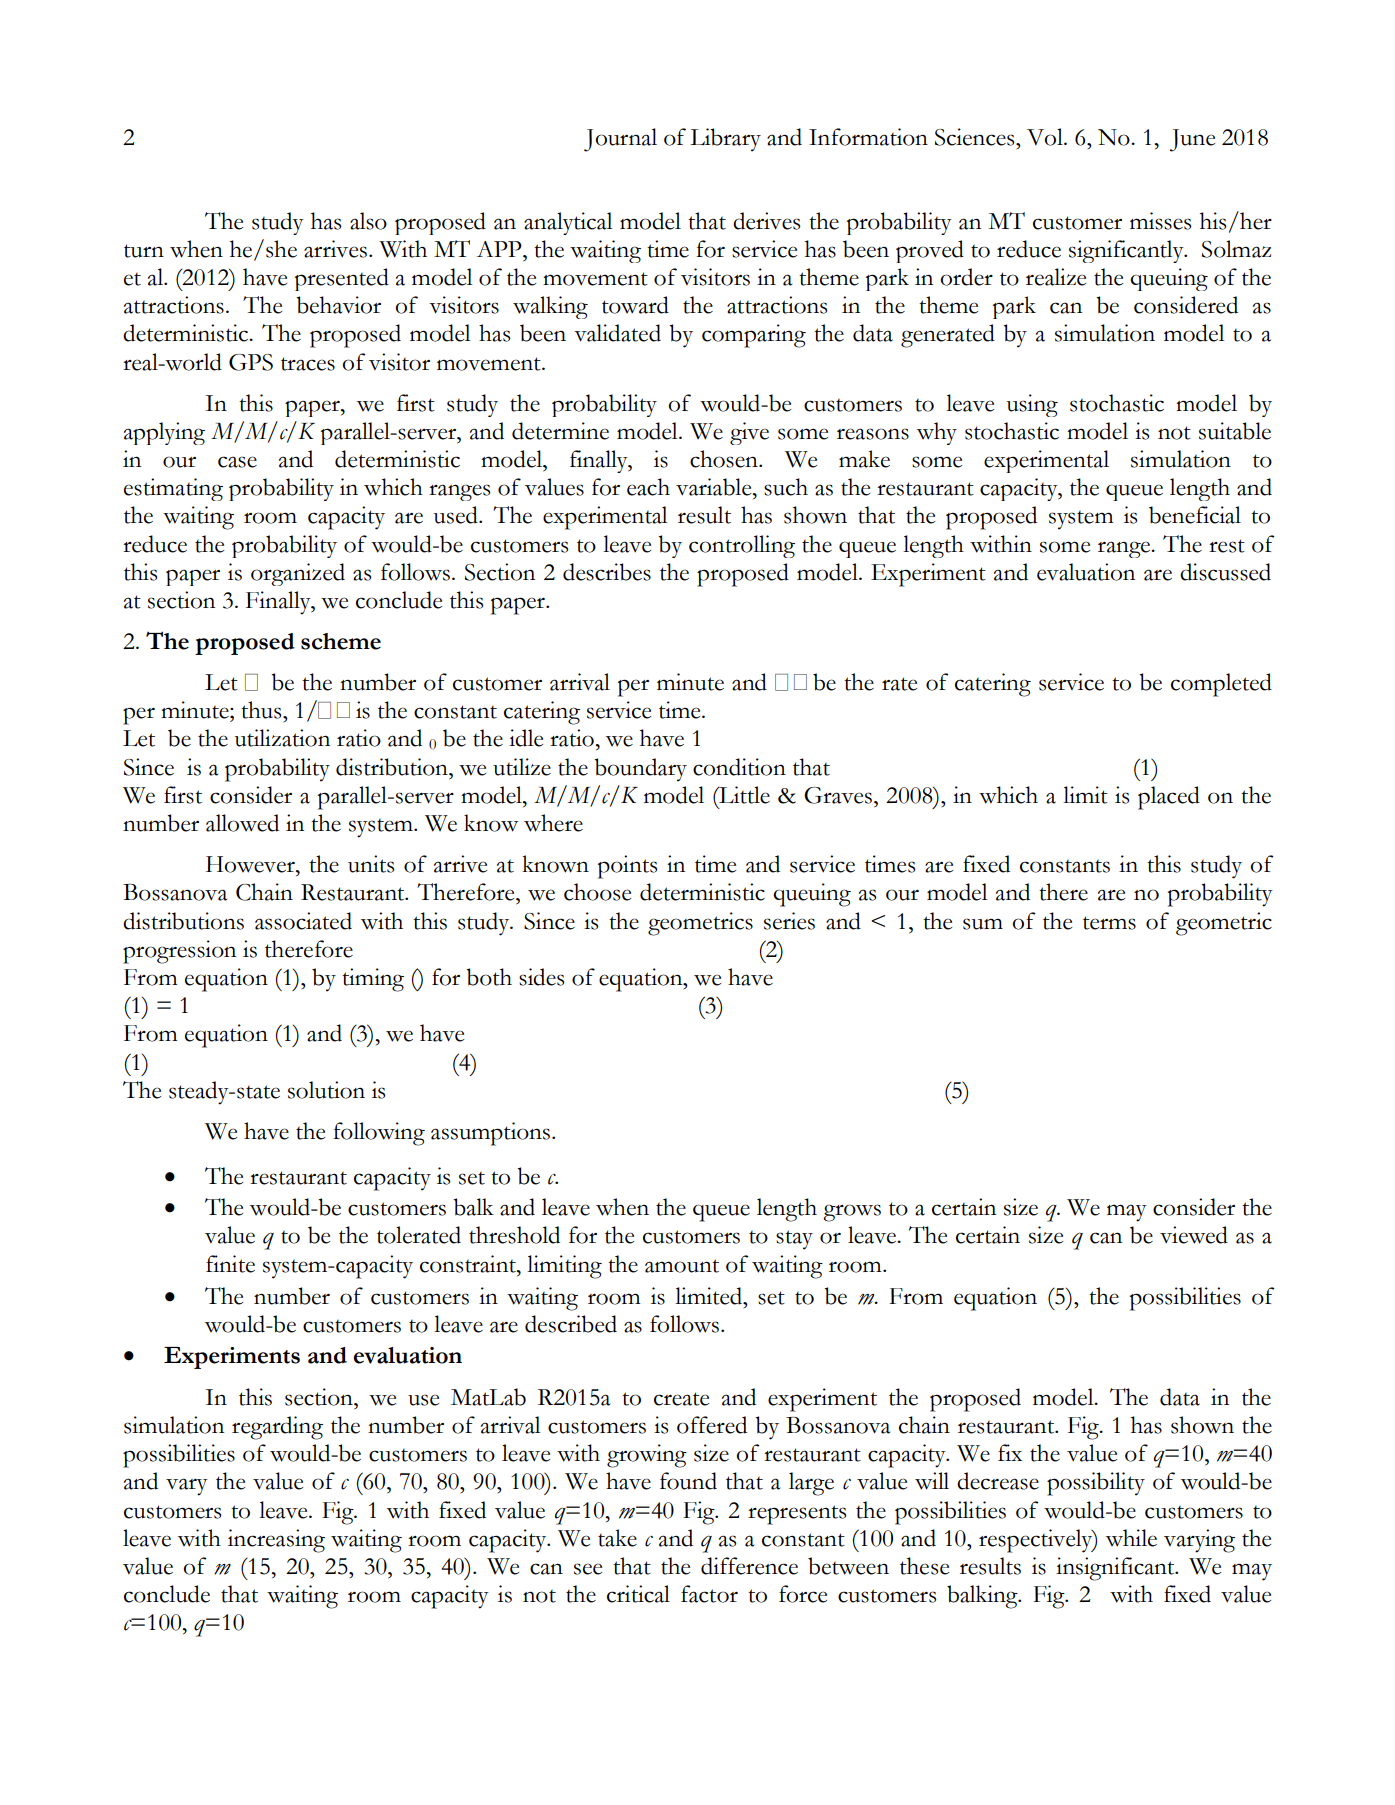 This document has height=1805, width=1395. Describe the element at coordinates (749, 1566) in the document. I see `difference` at that location.
